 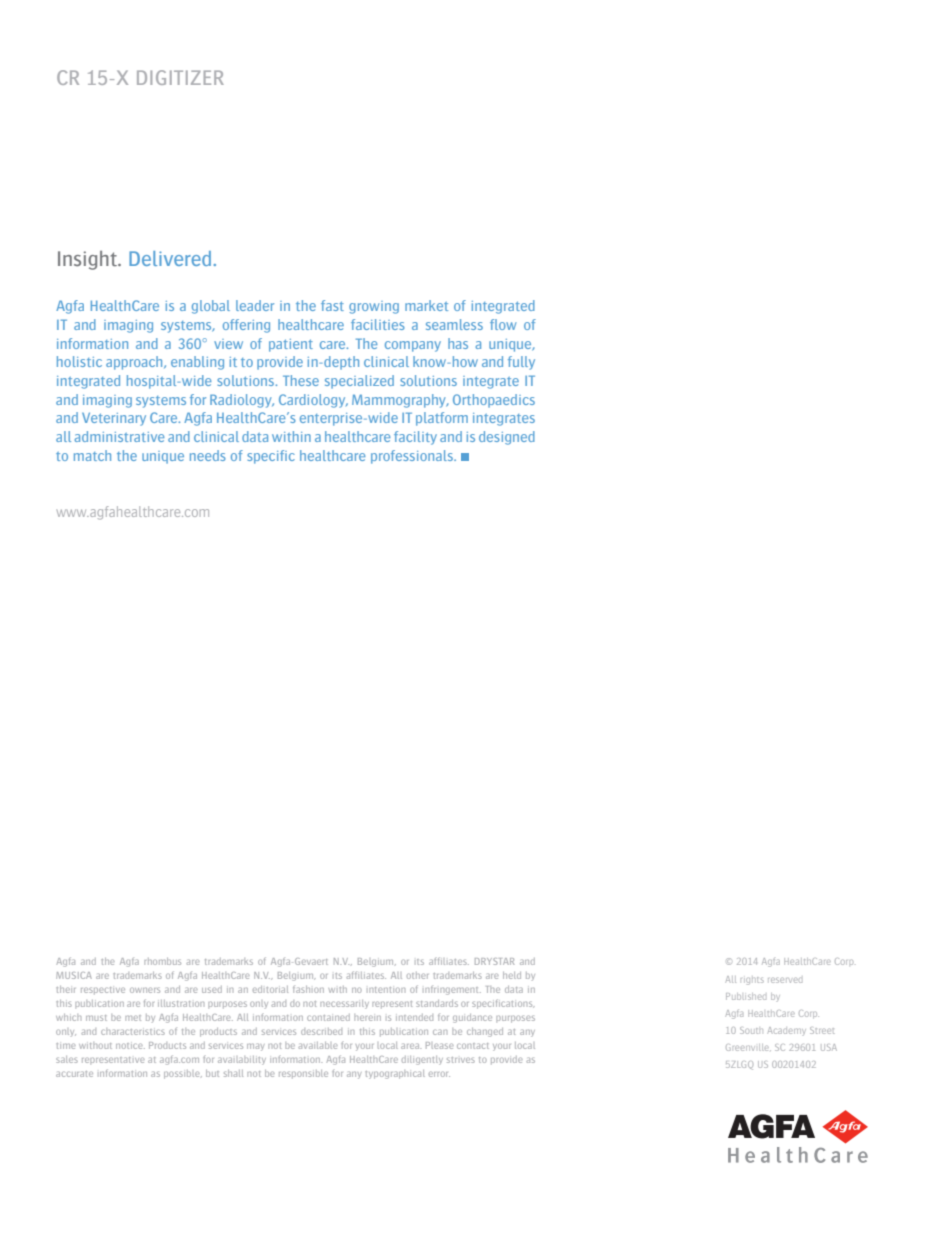 What do you see at coordinates (208, 455) in the image?
I see `needs` at bounding box center [208, 455].
